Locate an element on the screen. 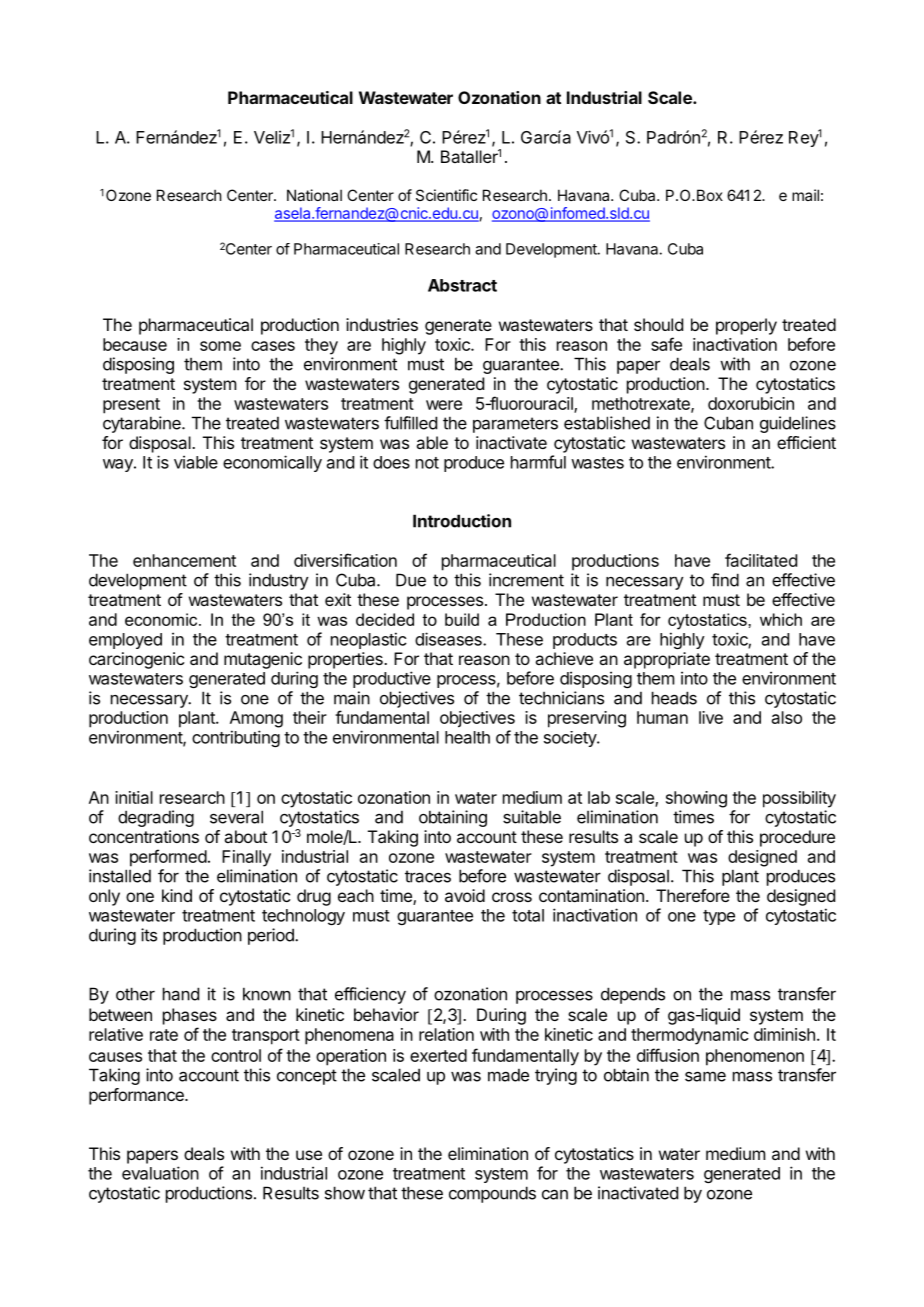 This screenshot has height=1307, width=924. enhancement is located at coordinates (184, 560).
